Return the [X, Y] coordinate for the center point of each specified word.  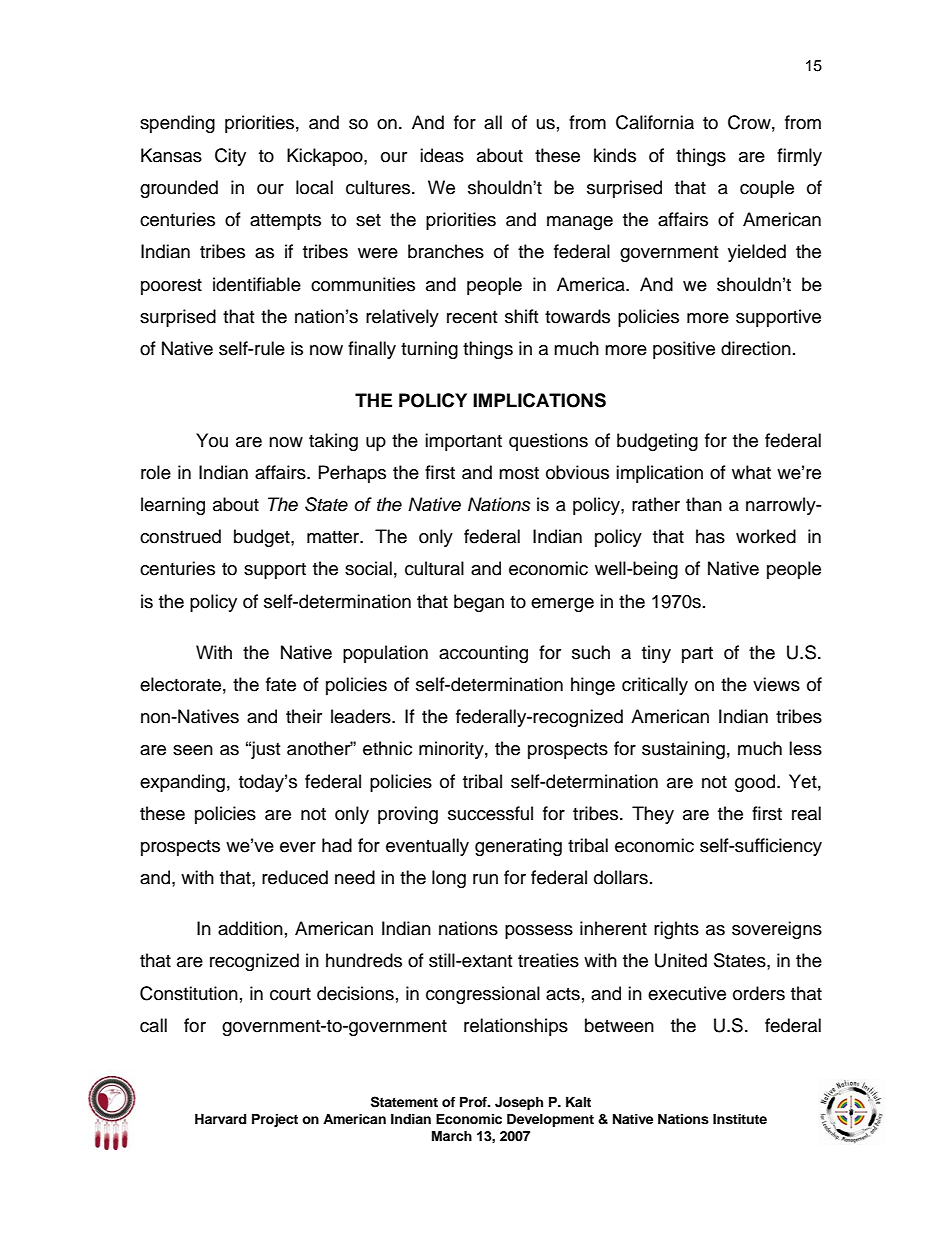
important [463, 442]
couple [767, 189]
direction [756, 348]
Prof [475, 1102]
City [230, 157]
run [485, 879]
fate [281, 684]
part [697, 655]
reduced [295, 877]
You [212, 440]
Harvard [220, 1119]
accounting [483, 654]
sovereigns [777, 930]
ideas [442, 155]
